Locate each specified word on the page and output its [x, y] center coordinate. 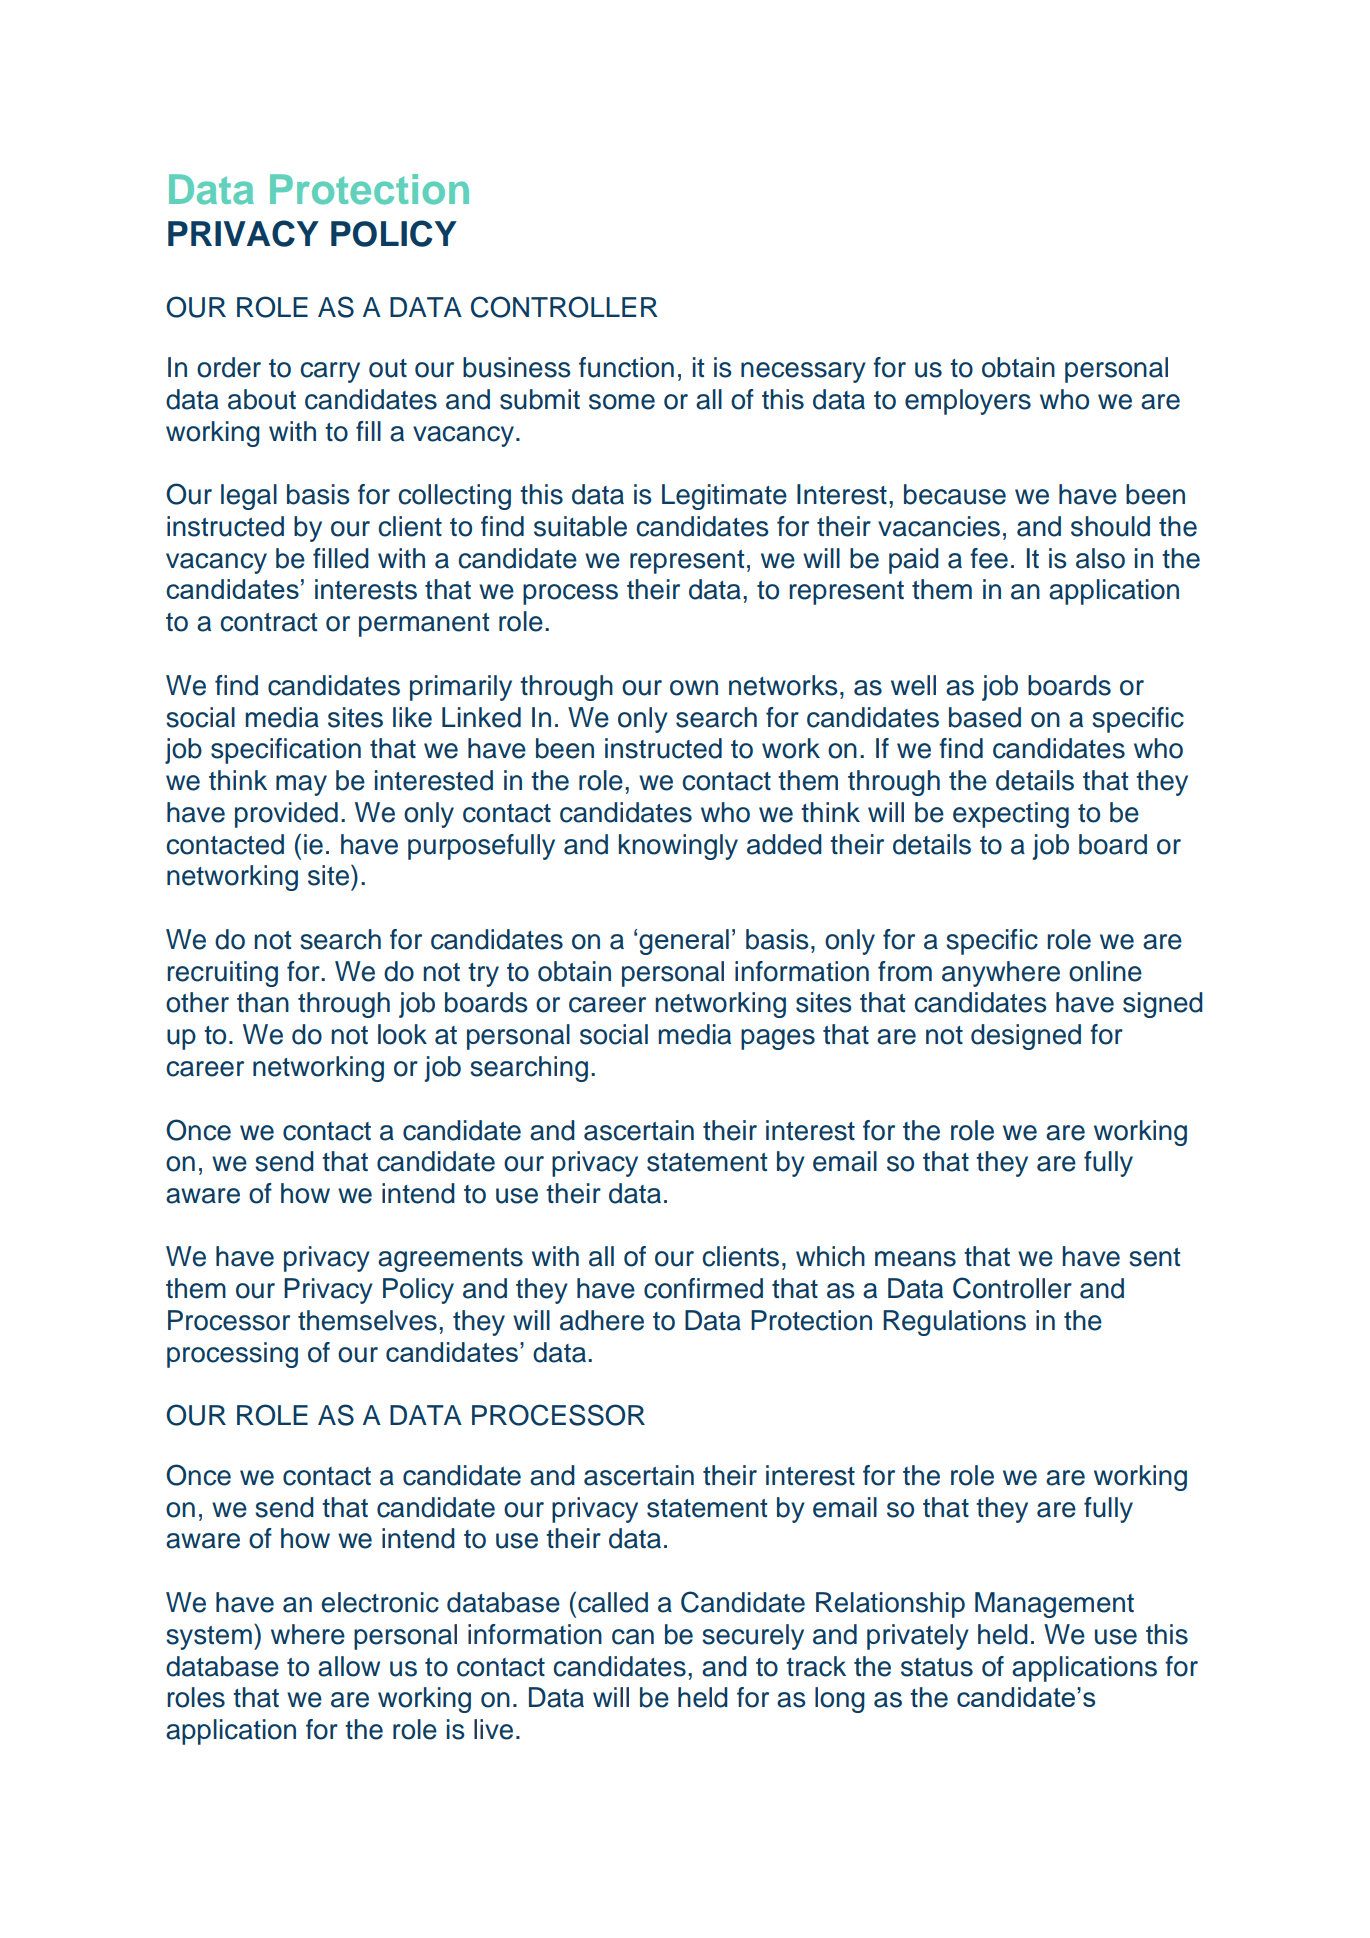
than [263, 1002]
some [622, 402]
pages [778, 1039]
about [262, 399]
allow [349, 1666]
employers [968, 402]
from [905, 971]
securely [753, 1637]
